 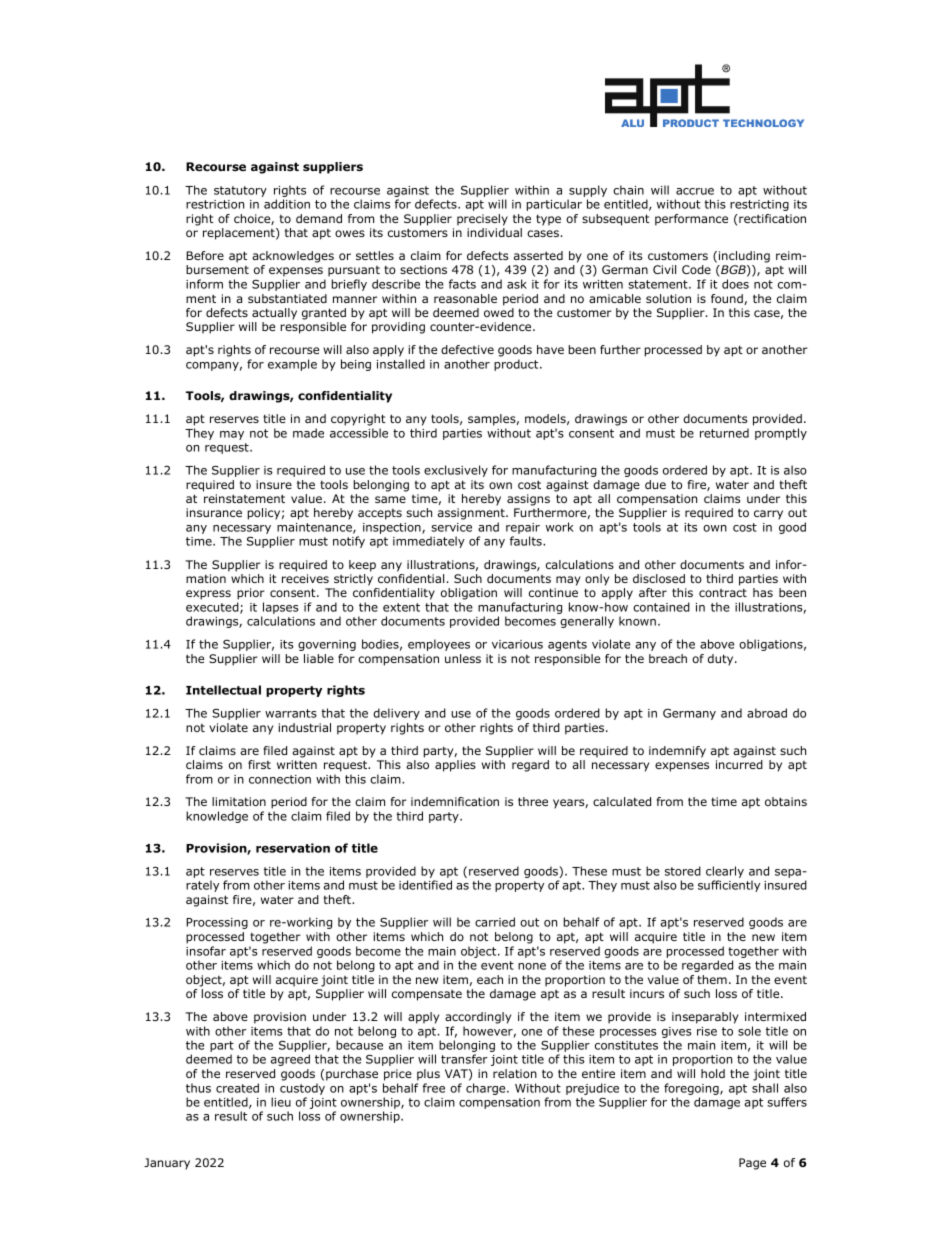 What do you see at coordinates (691, 220) in the screenshot?
I see `performance` at bounding box center [691, 220].
